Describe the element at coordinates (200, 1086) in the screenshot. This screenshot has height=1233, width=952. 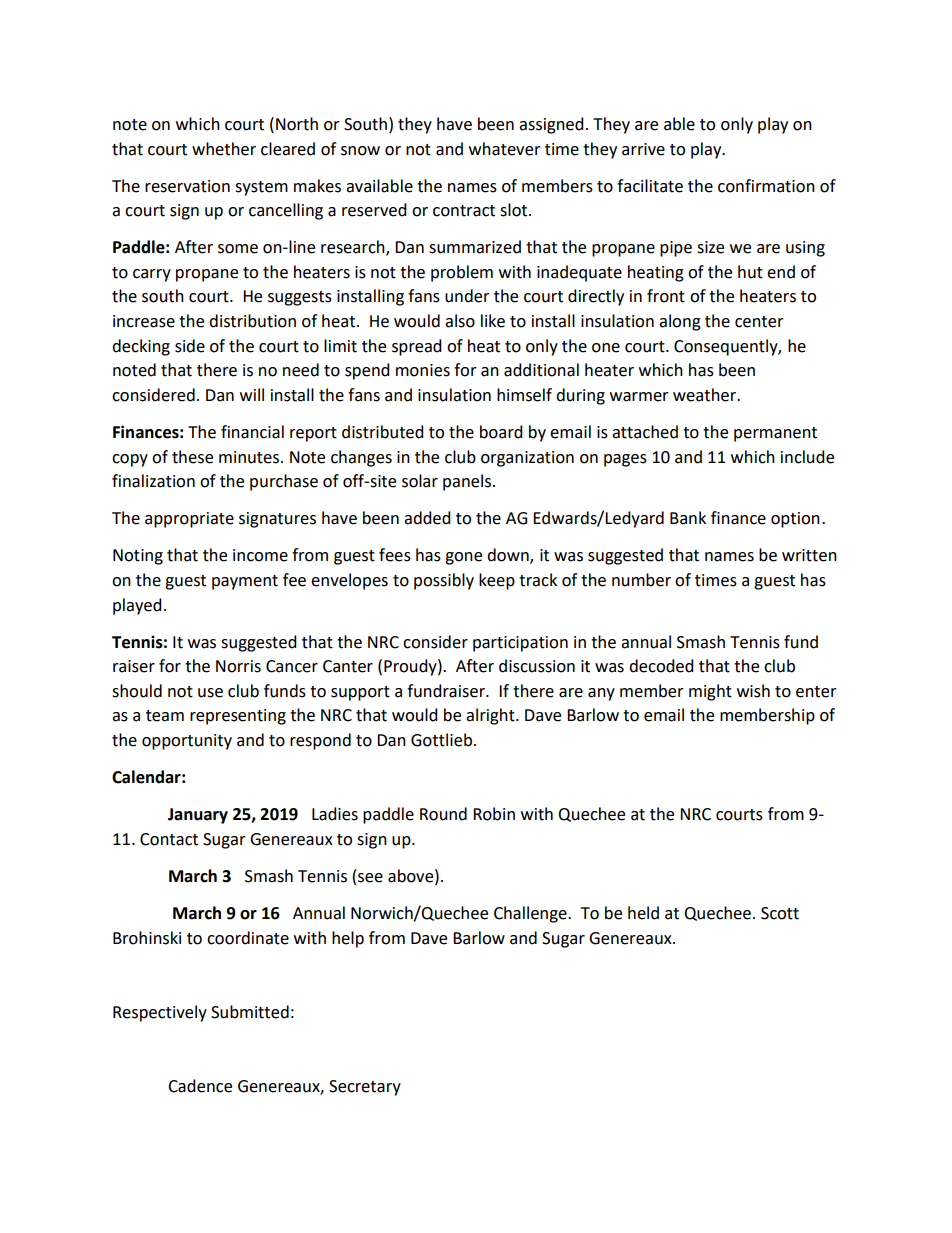
I see `Cadence` at that location.
